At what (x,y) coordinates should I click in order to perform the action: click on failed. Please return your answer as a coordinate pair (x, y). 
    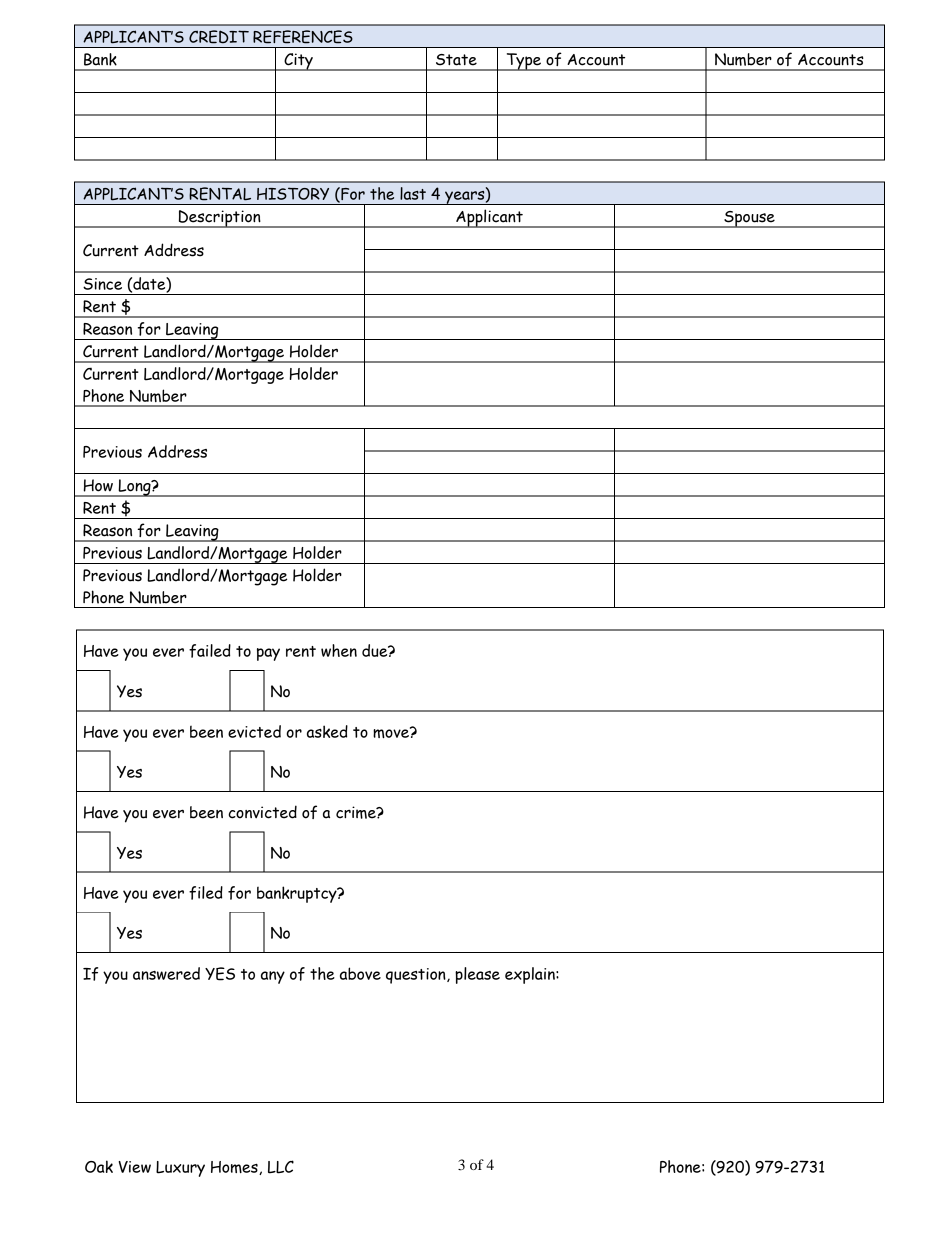
    Looking at the image, I should click on (210, 651).
